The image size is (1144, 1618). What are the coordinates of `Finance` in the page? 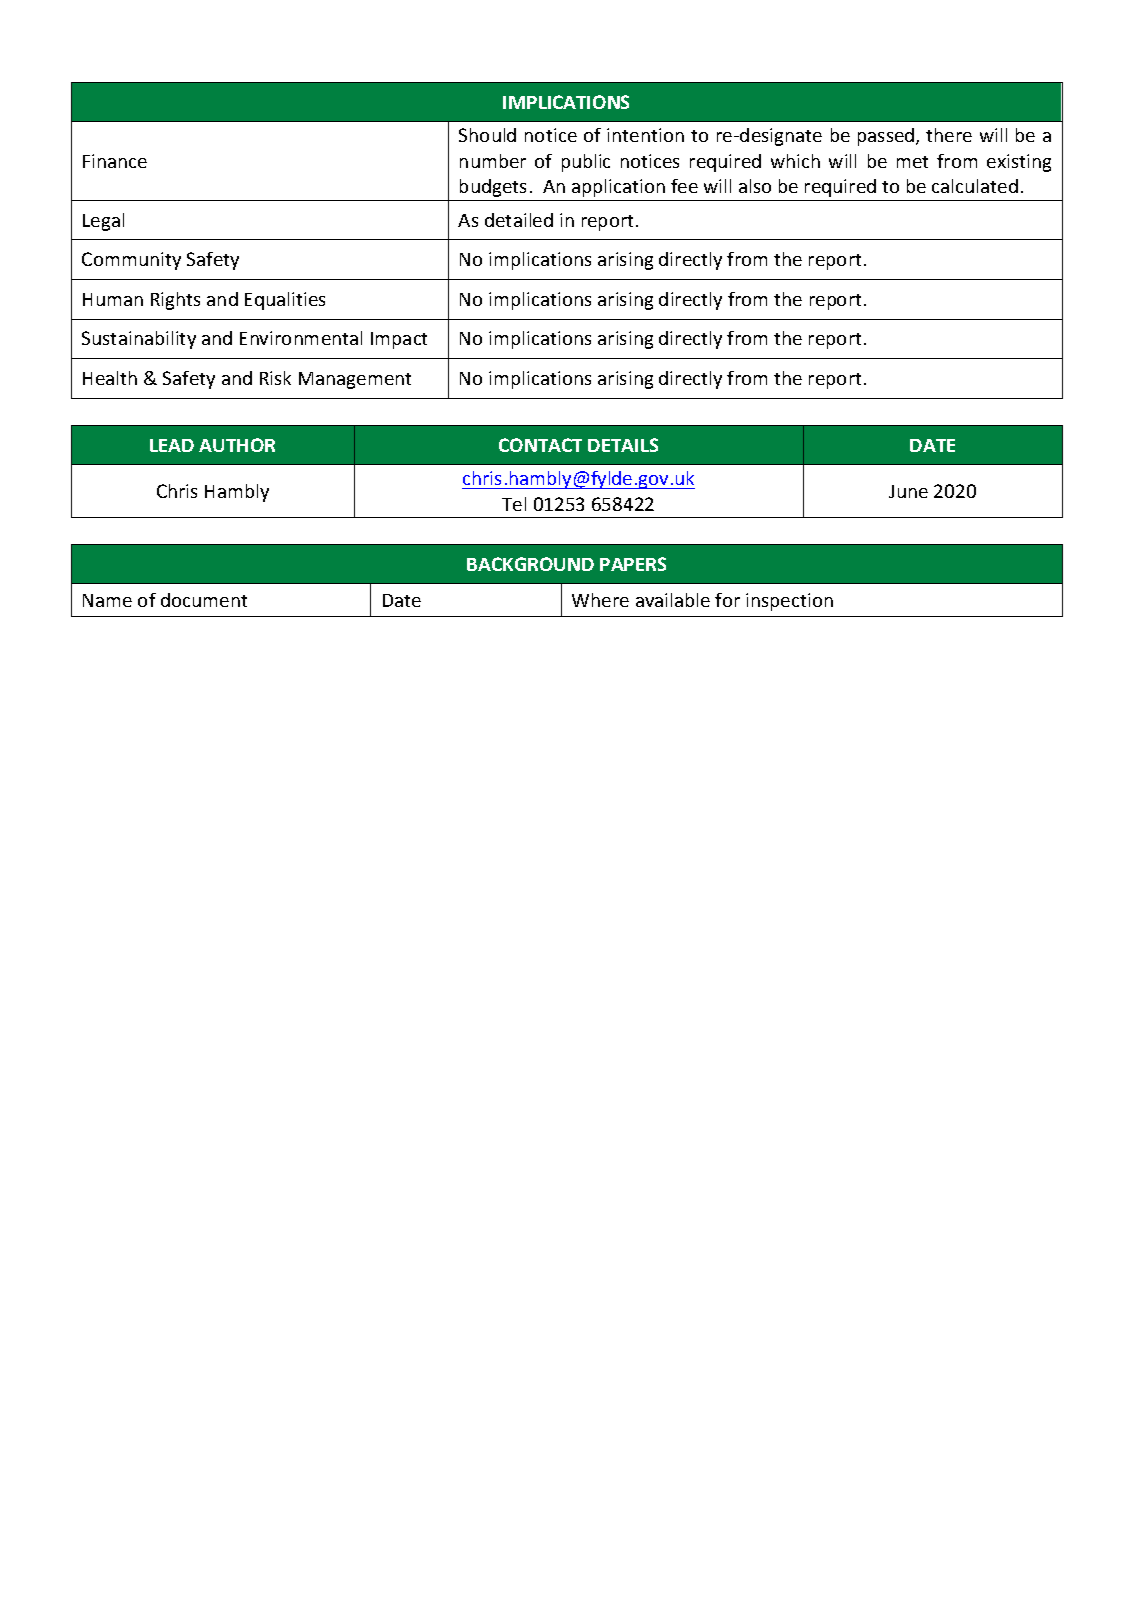 It's located at (115, 161).
